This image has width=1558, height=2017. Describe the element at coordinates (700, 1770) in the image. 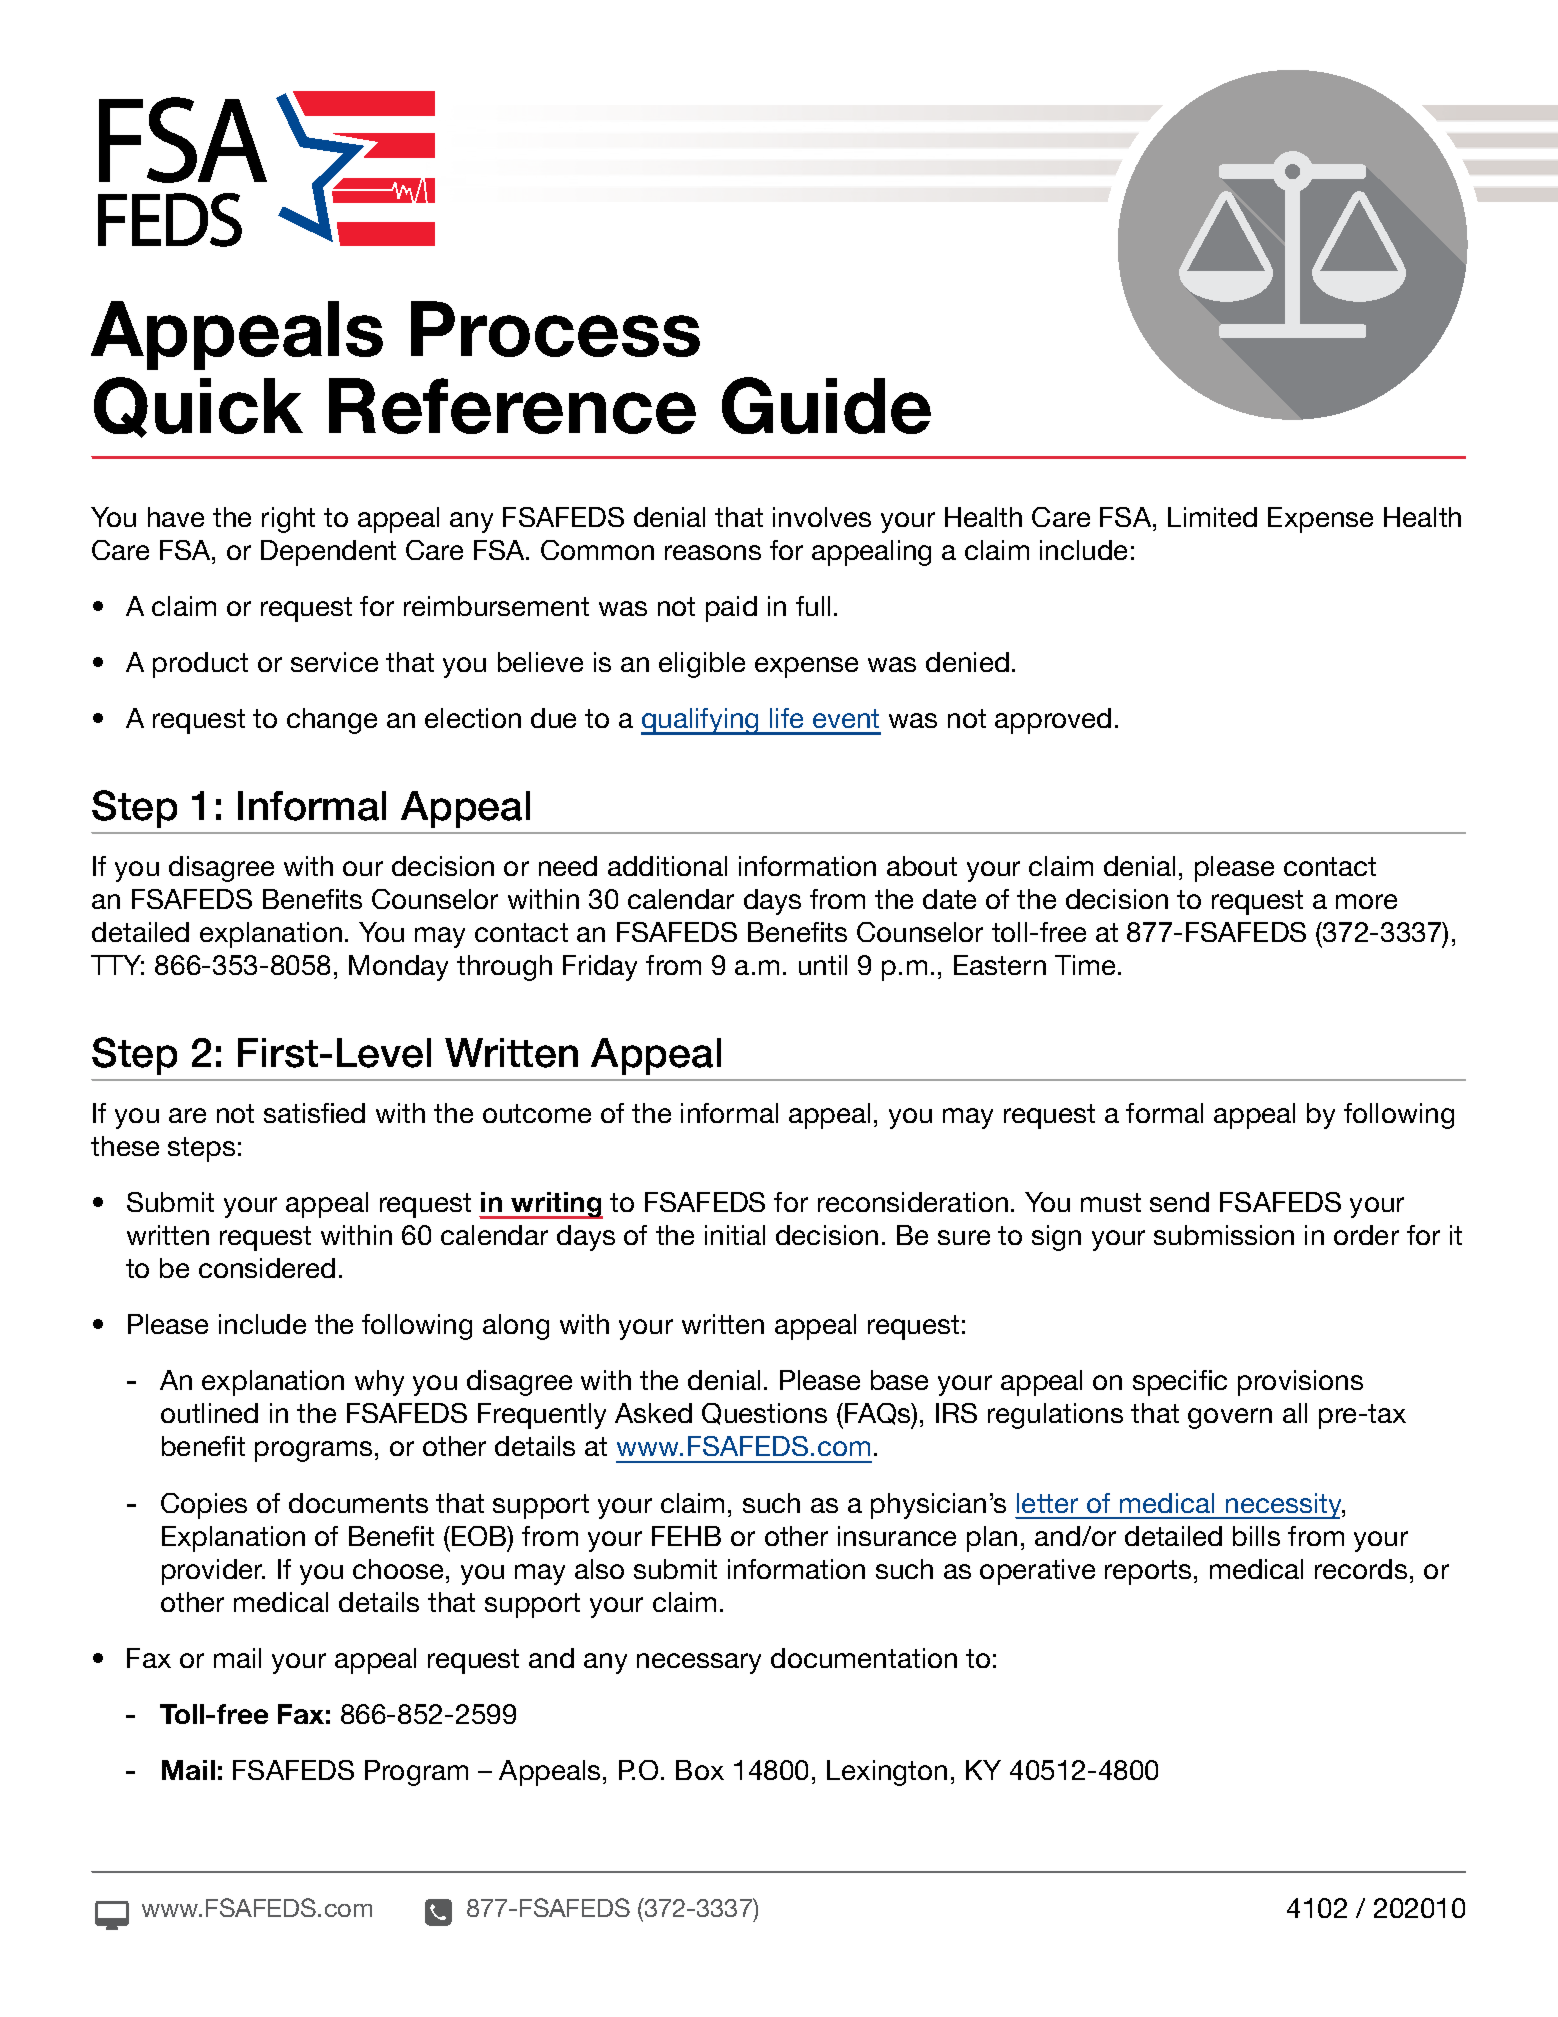

I see `Box` at that location.
